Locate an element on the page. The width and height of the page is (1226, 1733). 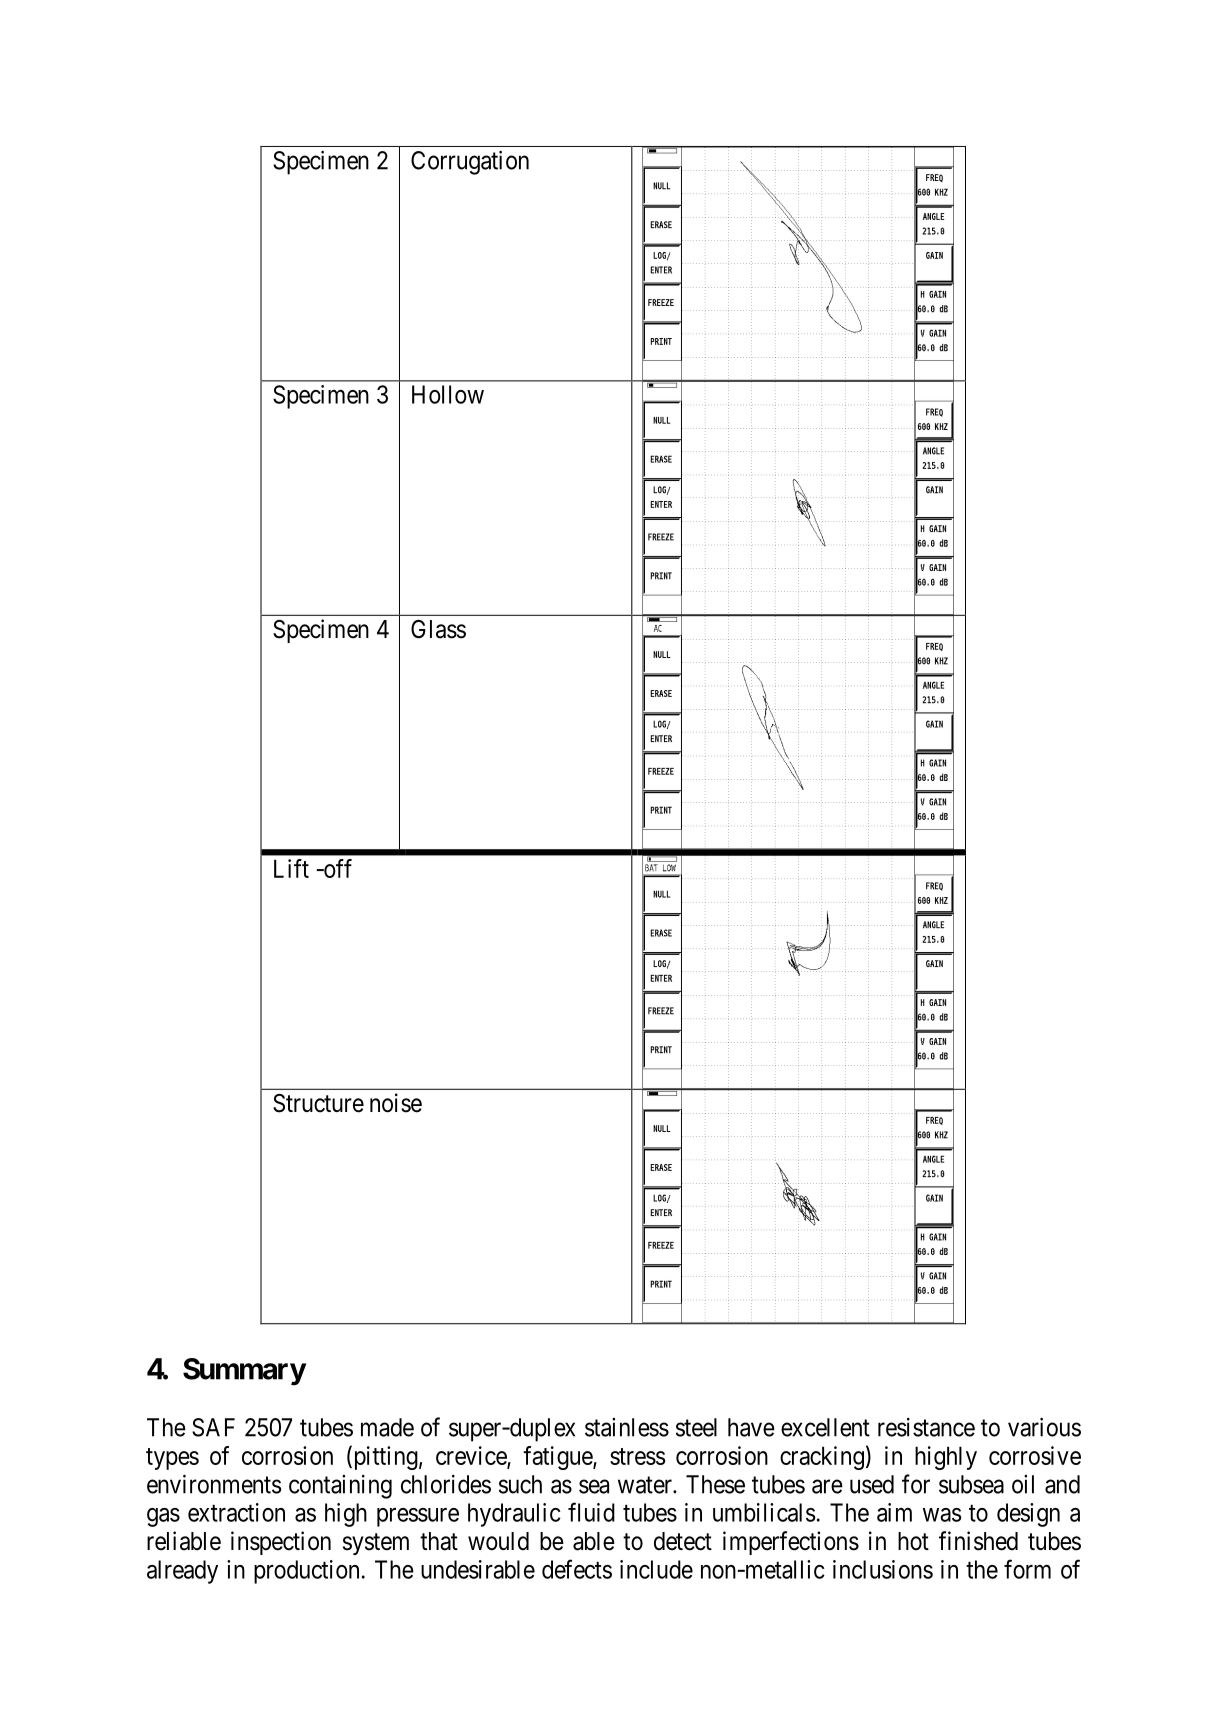
stainless is located at coordinates (627, 1427).
